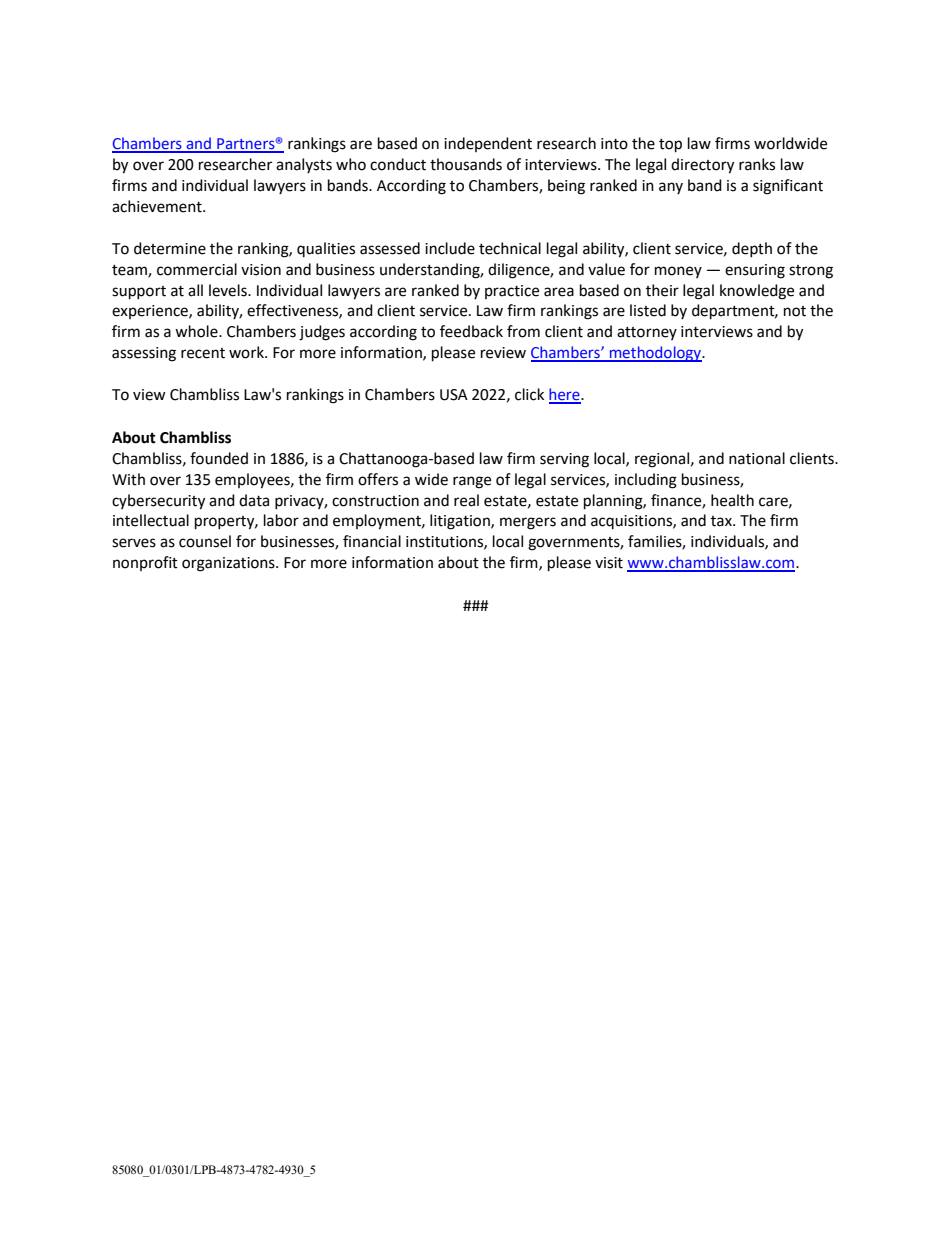  What do you see at coordinates (304, 165) in the document?
I see `analysts` at bounding box center [304, 165].
